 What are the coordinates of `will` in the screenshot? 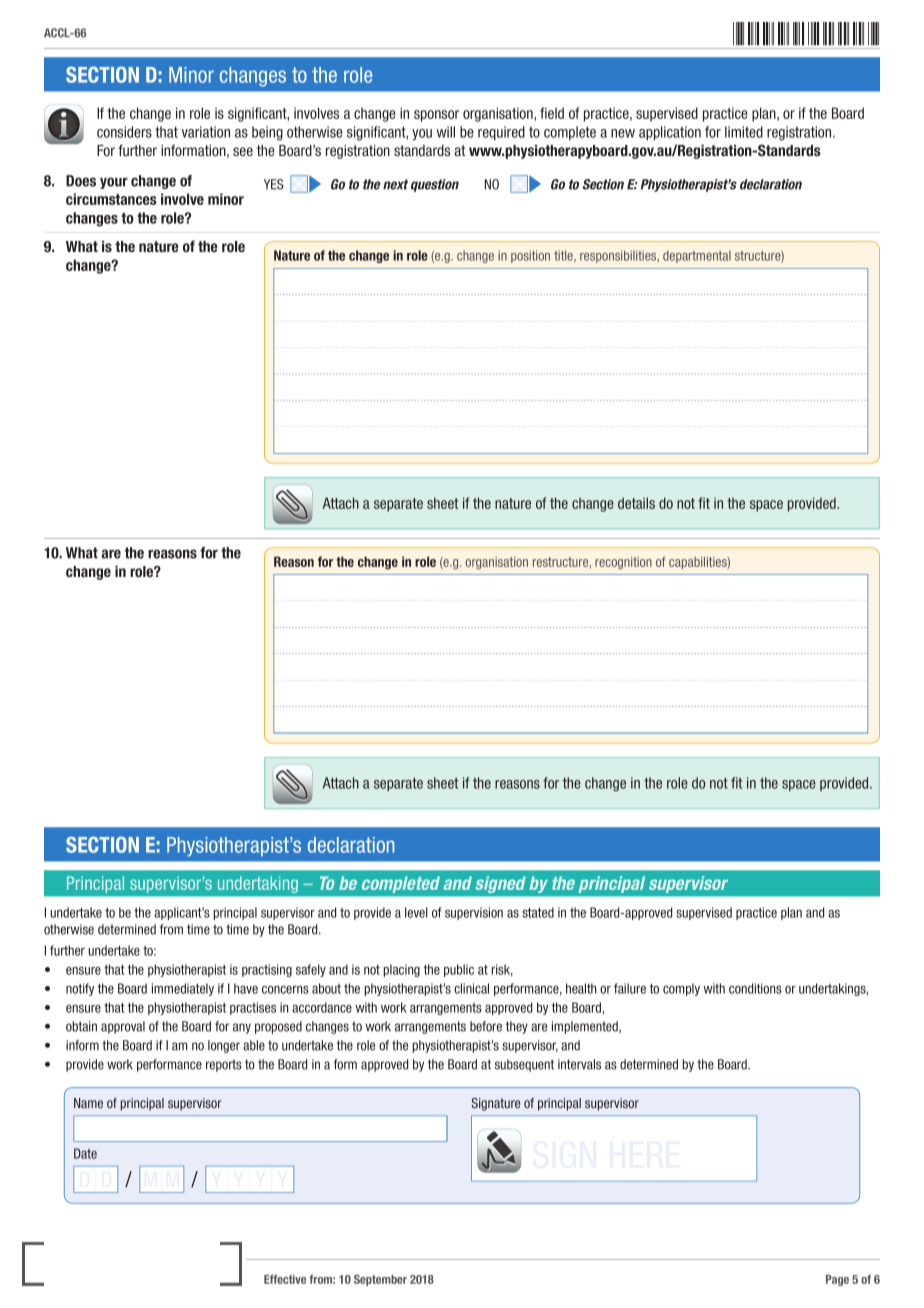 It's located at (446, 132).
